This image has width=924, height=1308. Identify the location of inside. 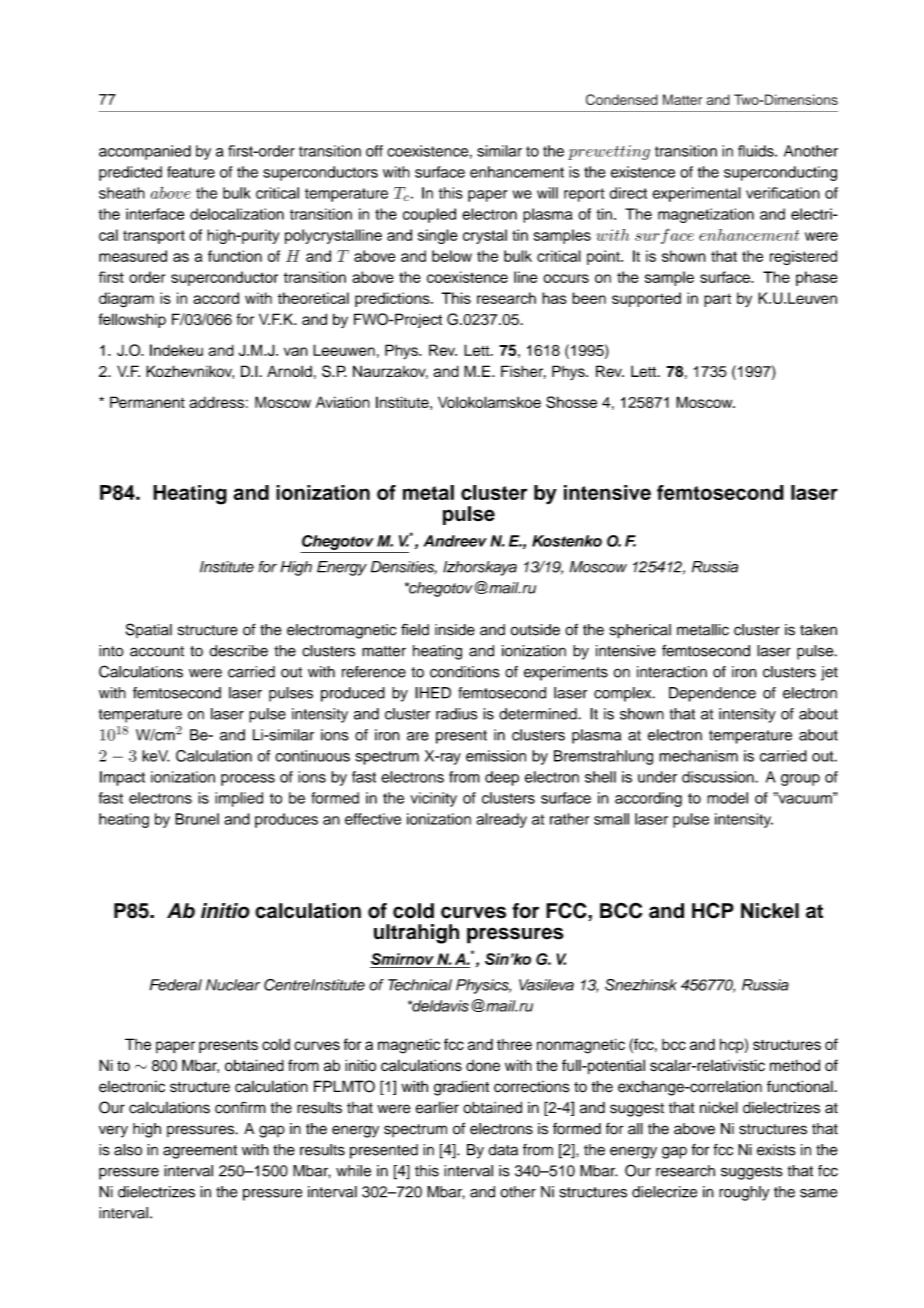
(455, 630).
